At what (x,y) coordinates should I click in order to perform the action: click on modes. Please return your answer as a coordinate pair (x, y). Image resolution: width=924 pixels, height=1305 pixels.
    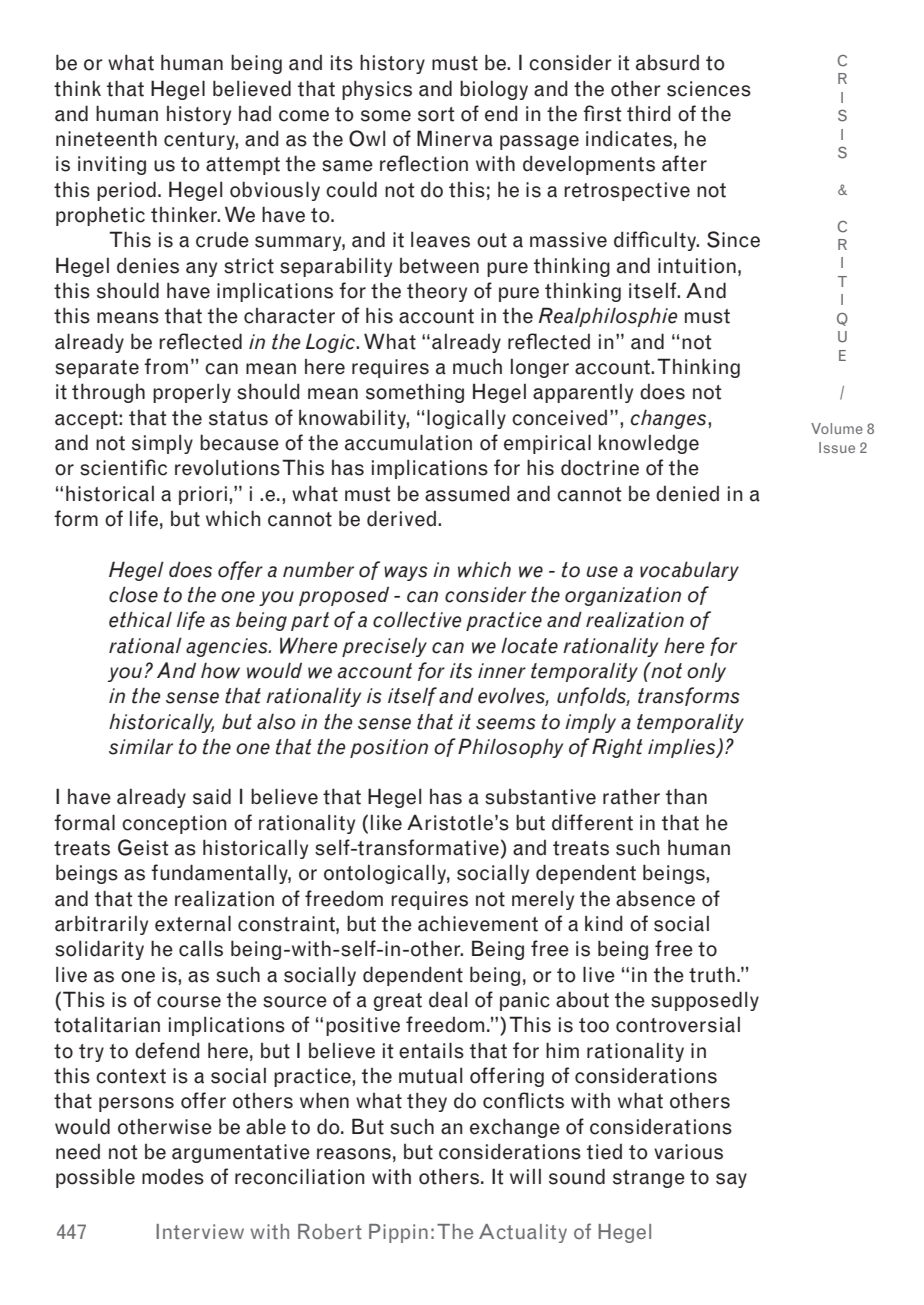
    Looking at the image, I should click on (173, 1176).
